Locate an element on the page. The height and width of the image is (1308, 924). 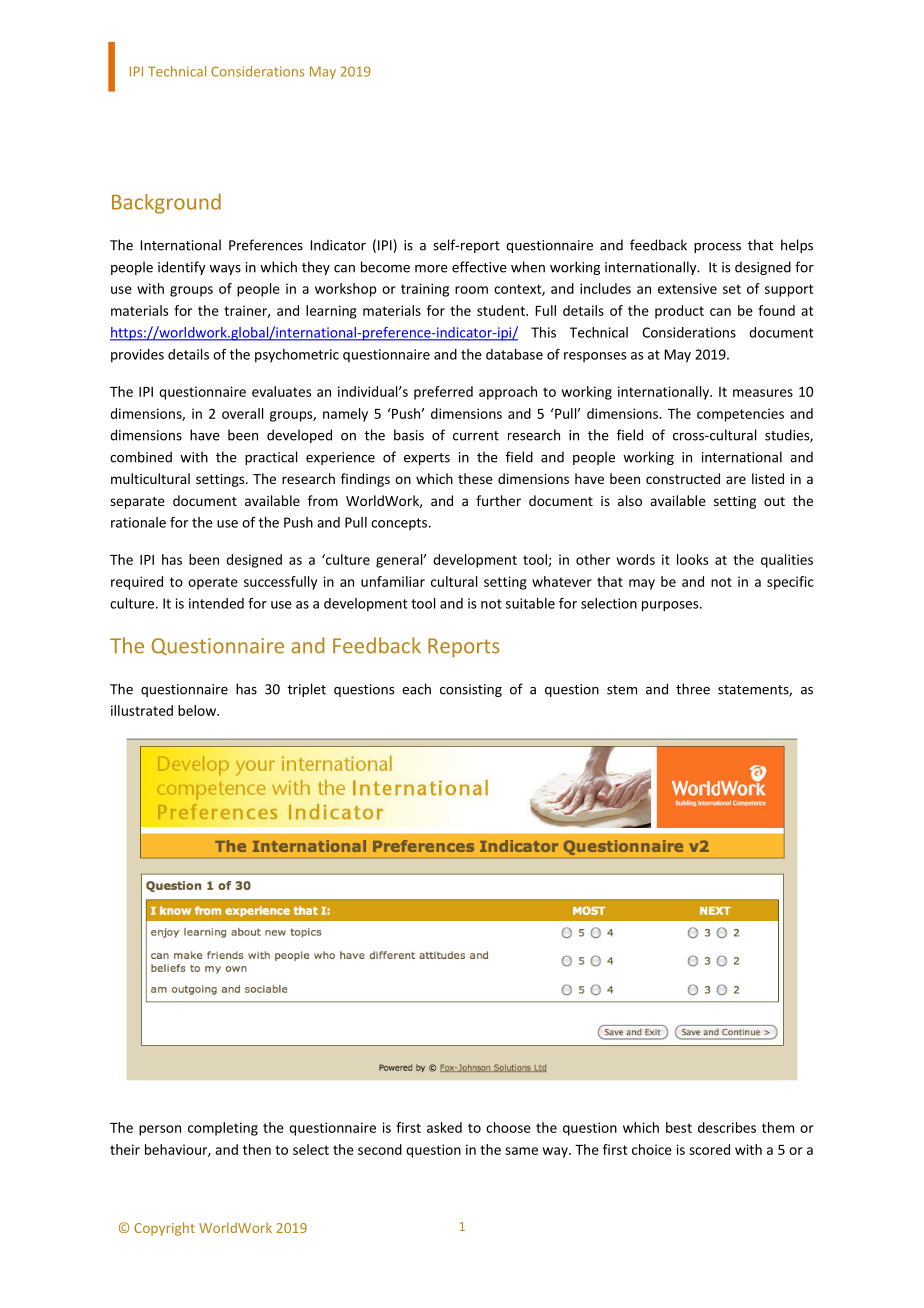
are is located at coordinates (736, 480).
